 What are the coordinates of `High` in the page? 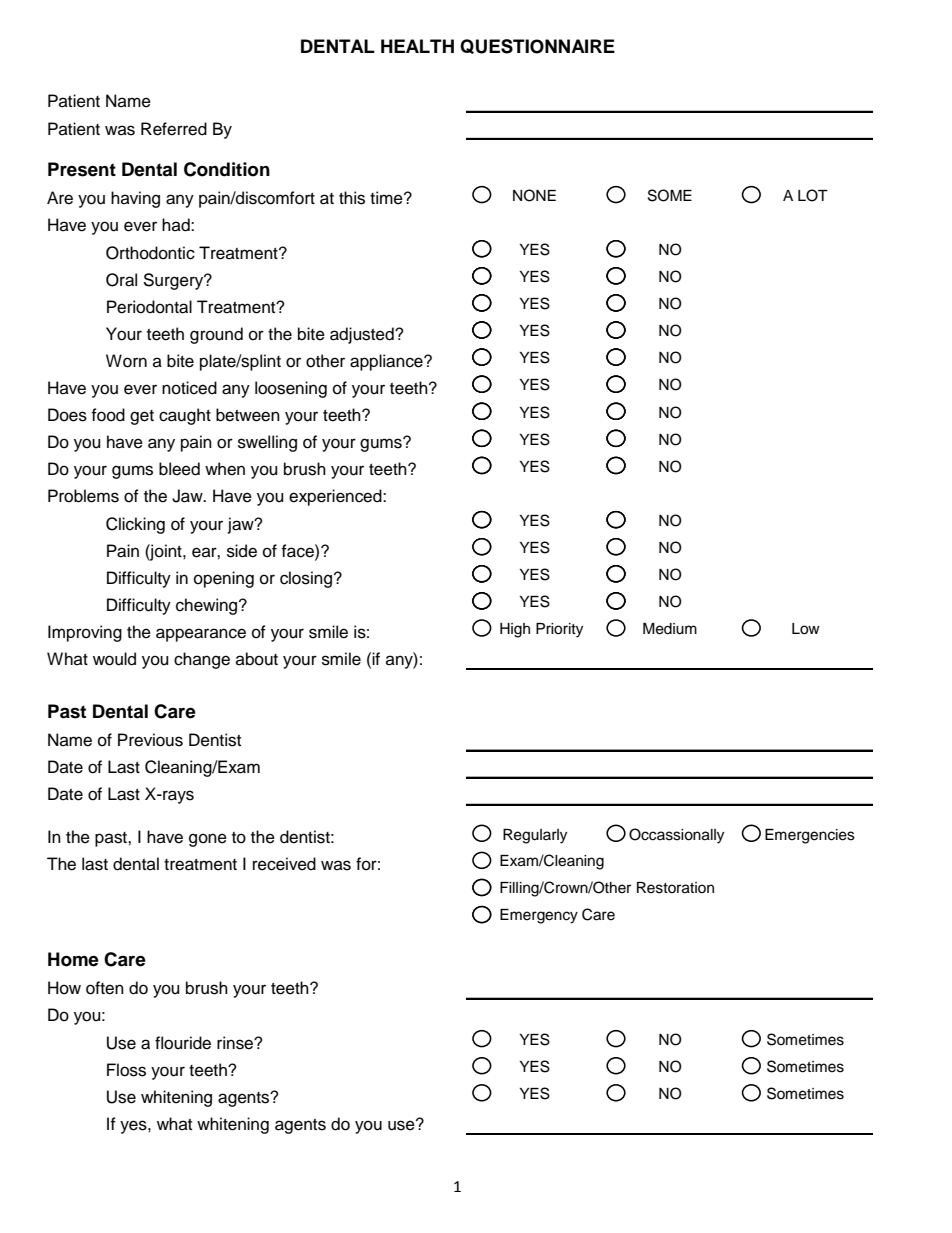 It's located at (515, 630).
